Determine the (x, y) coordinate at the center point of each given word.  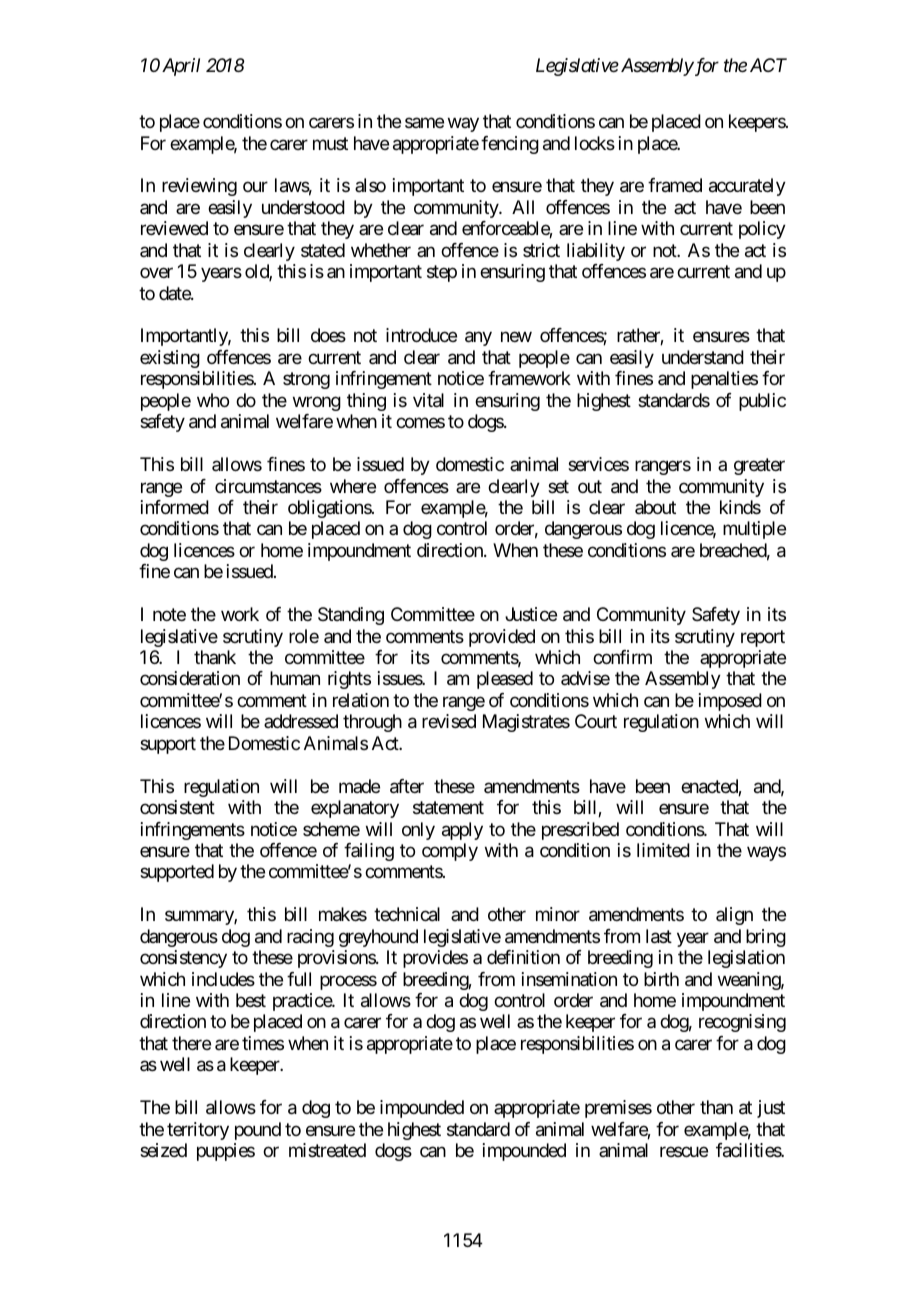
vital (428, 400)
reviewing (199, 187)
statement (448, 808)
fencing (510, 145)
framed (675, 185)
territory (198, 1131)
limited (663, 850)
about (655, 507)
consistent (177, 807)
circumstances (268, 486)
